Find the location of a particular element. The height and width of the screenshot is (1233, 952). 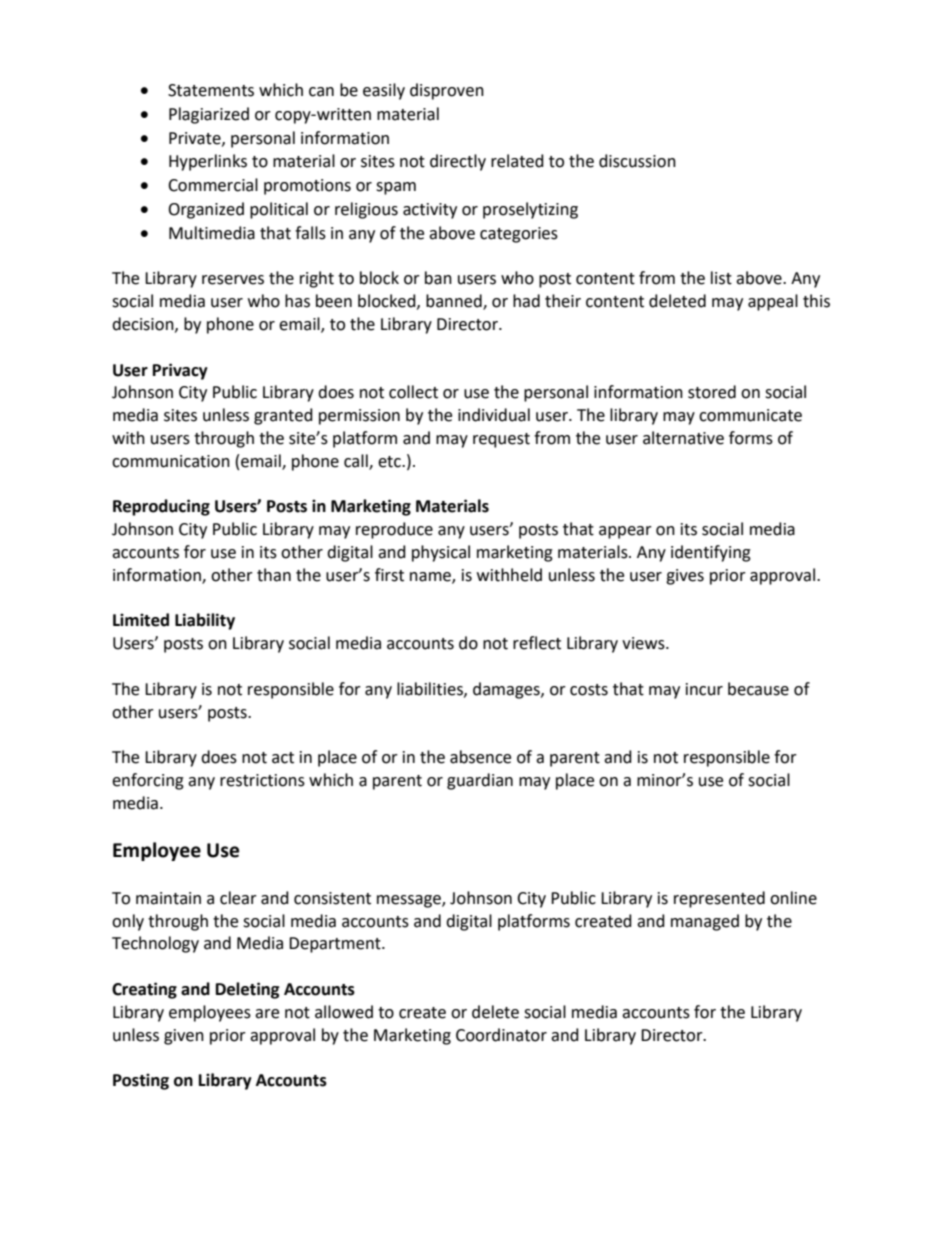

Privacy is located at coordinates (180, 371).
